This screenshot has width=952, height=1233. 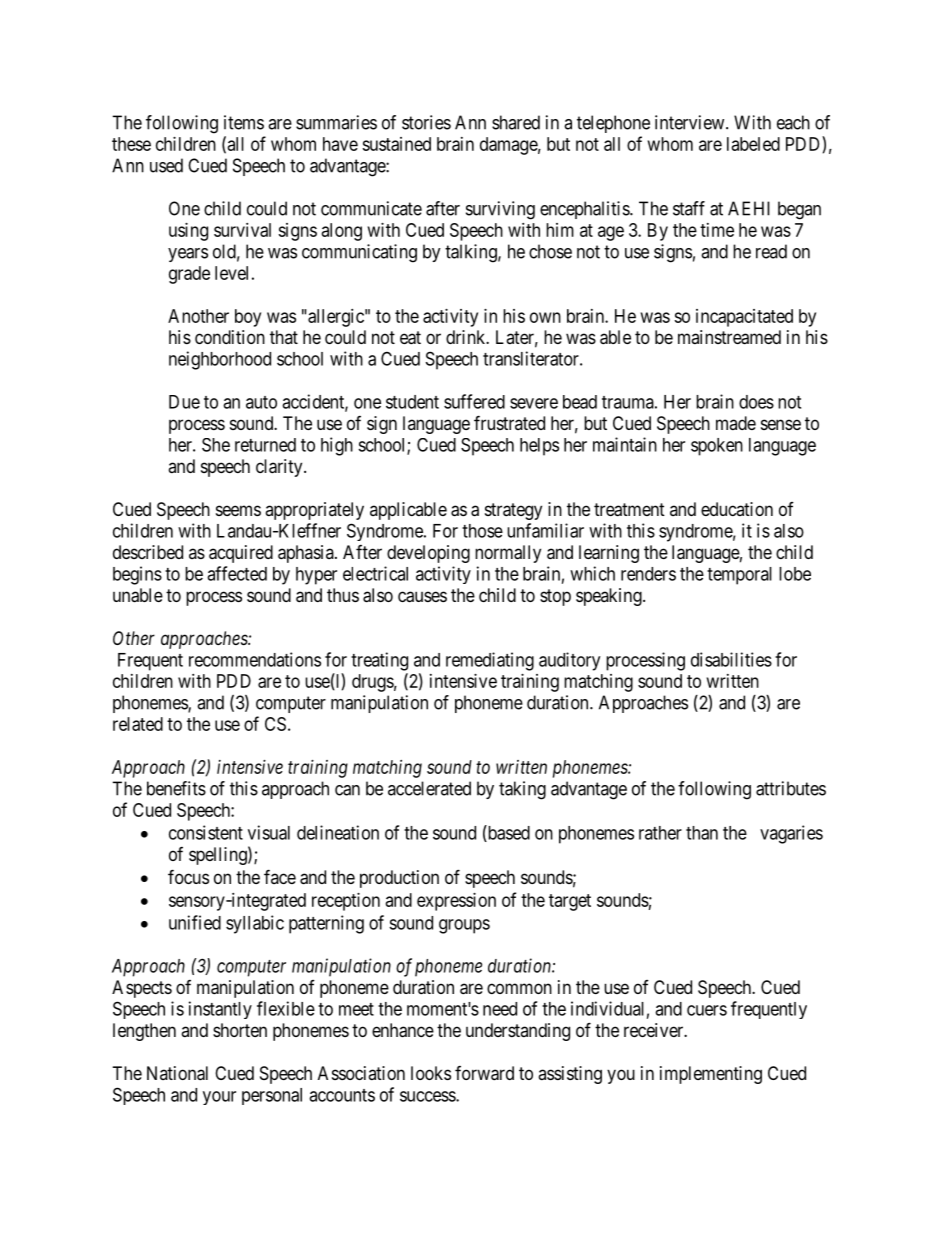 I want to click on neighborhood, so click(x=220, y=360).
